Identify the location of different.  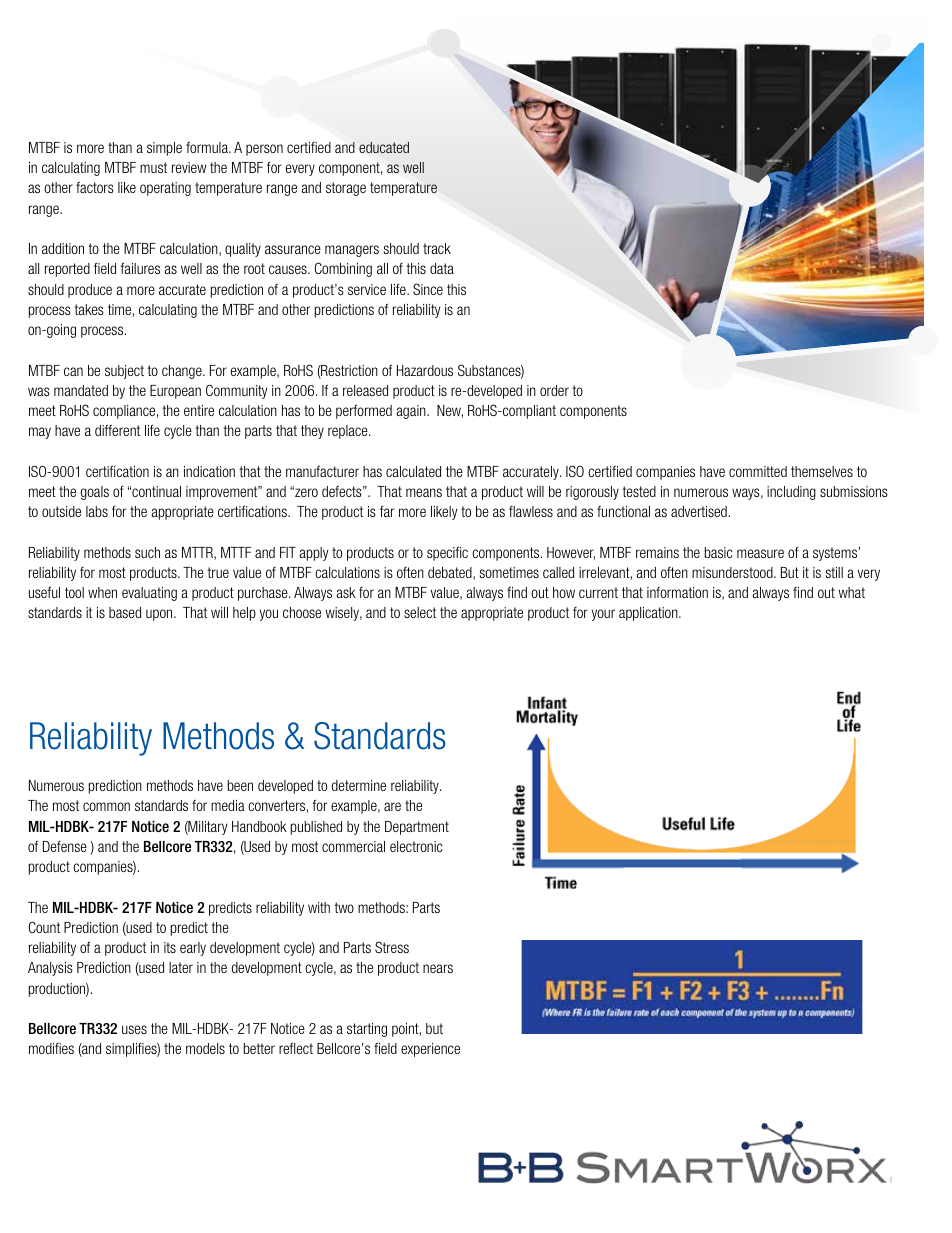
(117, 430).
